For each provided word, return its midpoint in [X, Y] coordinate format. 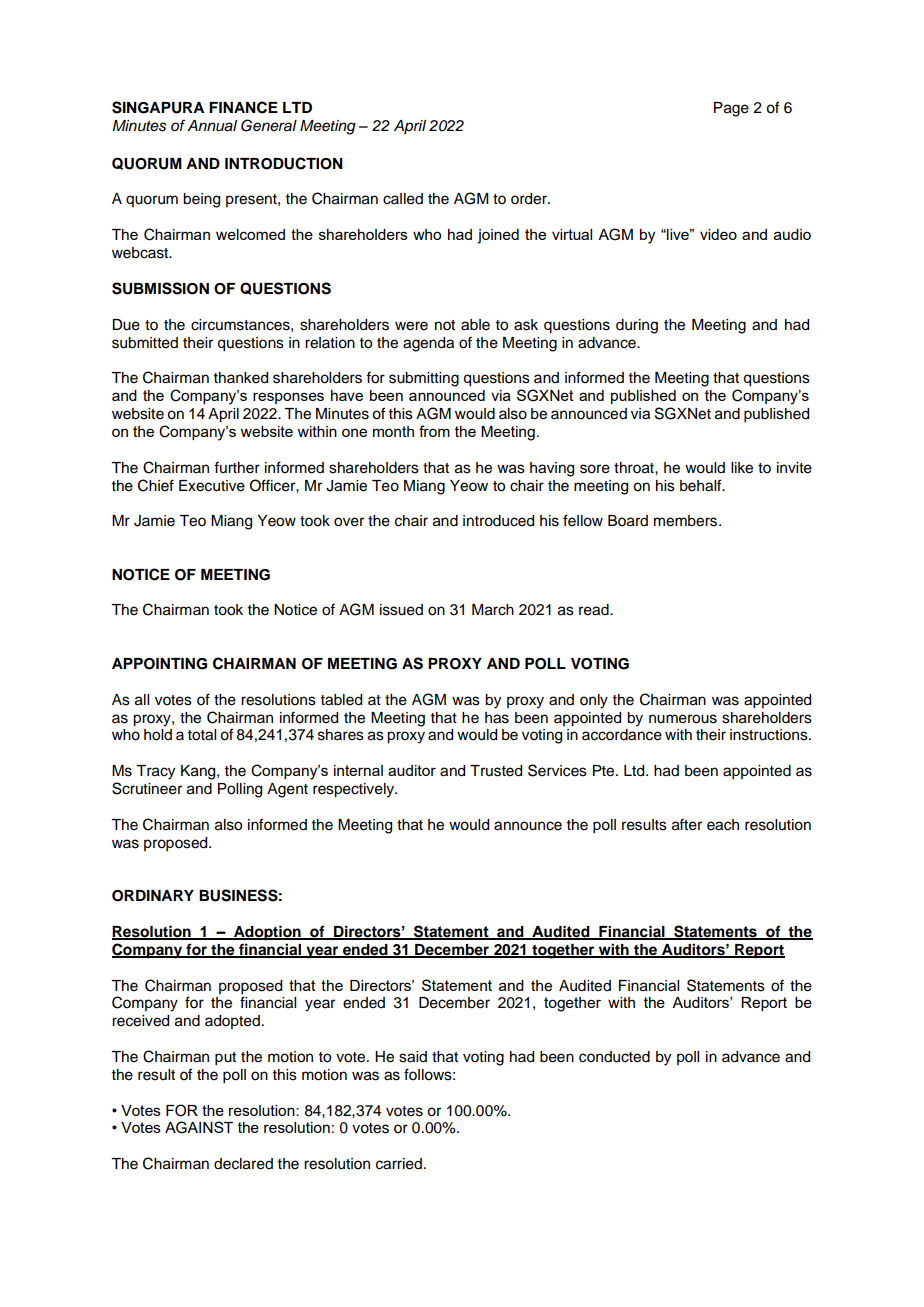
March [493, 610]
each [723, 825]
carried [399, 1164]
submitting [424, 379]
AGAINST [199, 1127]
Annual [212, 126]
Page [731, 109]
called [403, 199]
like [742, 468]
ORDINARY [153, 896]
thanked [241, 378]
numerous [683, 719]
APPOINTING [159, 664]
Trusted [496, 771]
